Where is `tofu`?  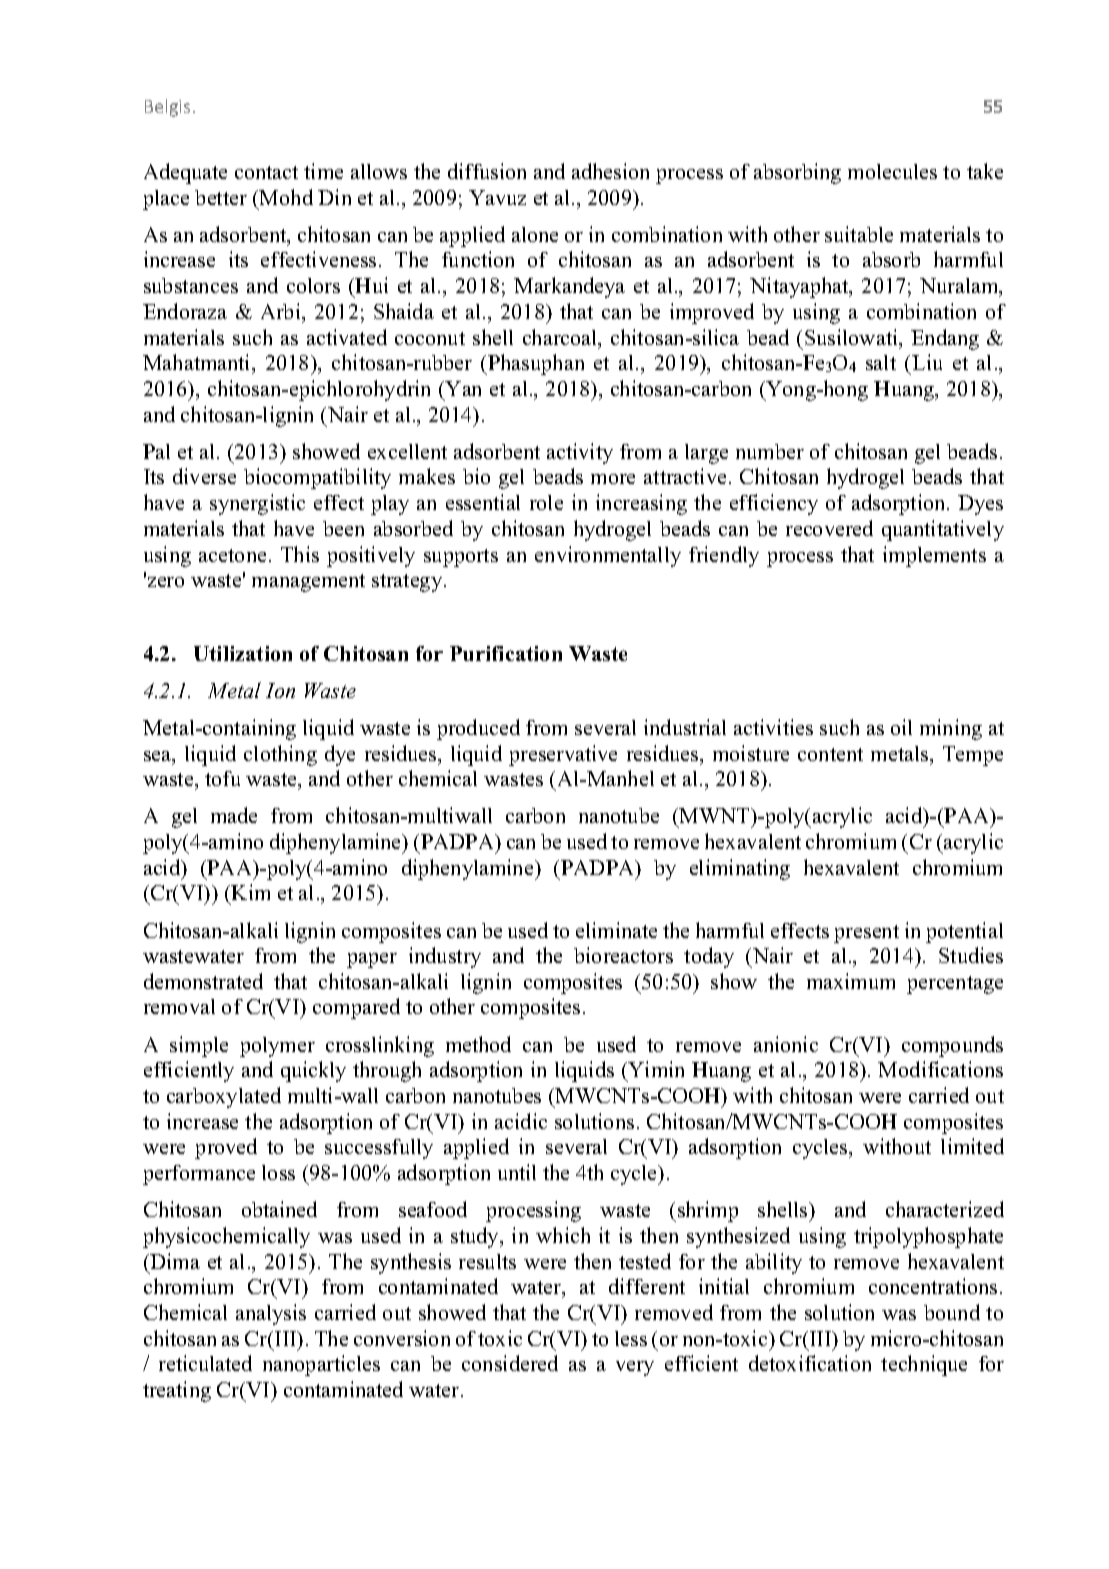 tofu is located at coordinates (222, 778).
